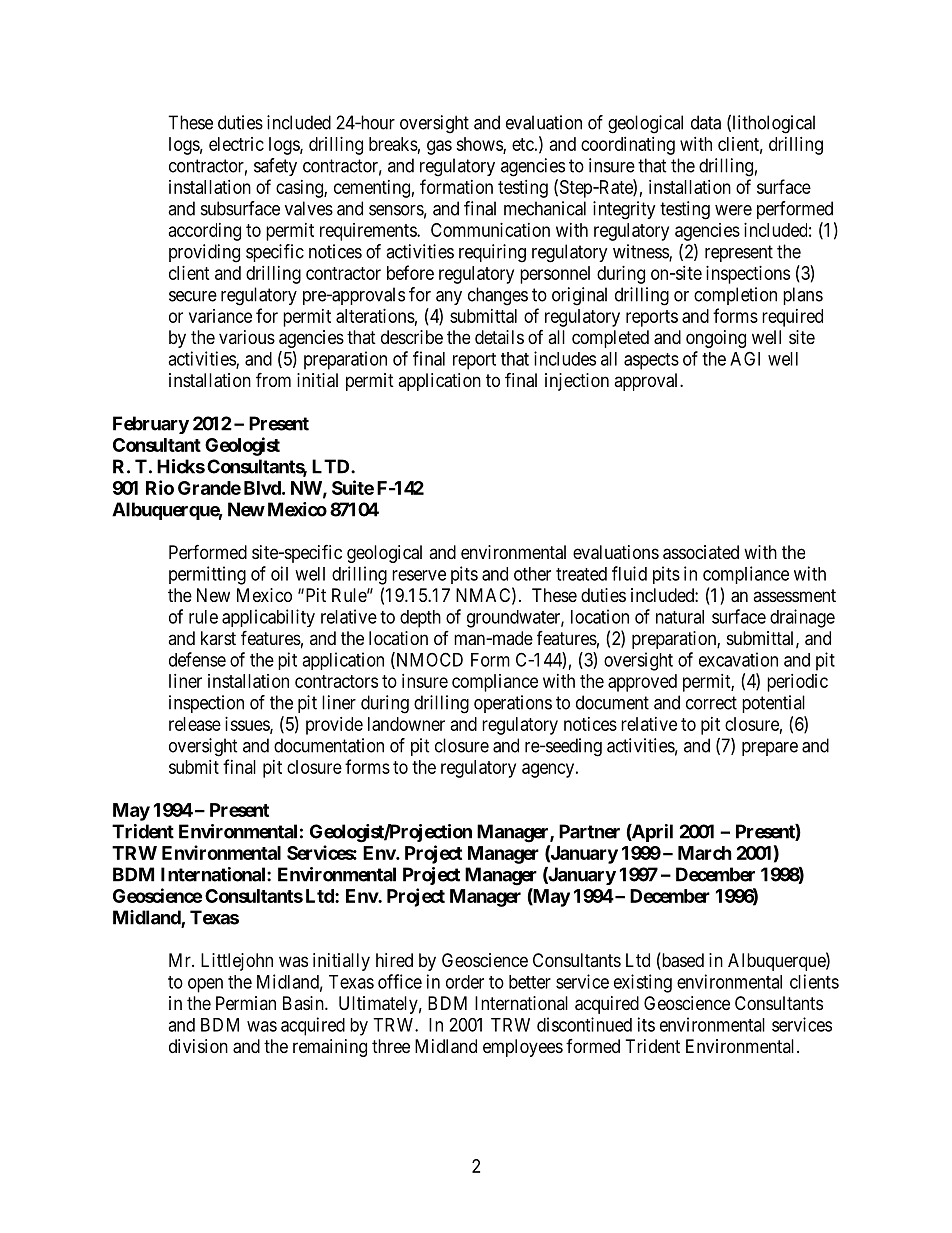  I want to click on electric, so click(236, 144).
